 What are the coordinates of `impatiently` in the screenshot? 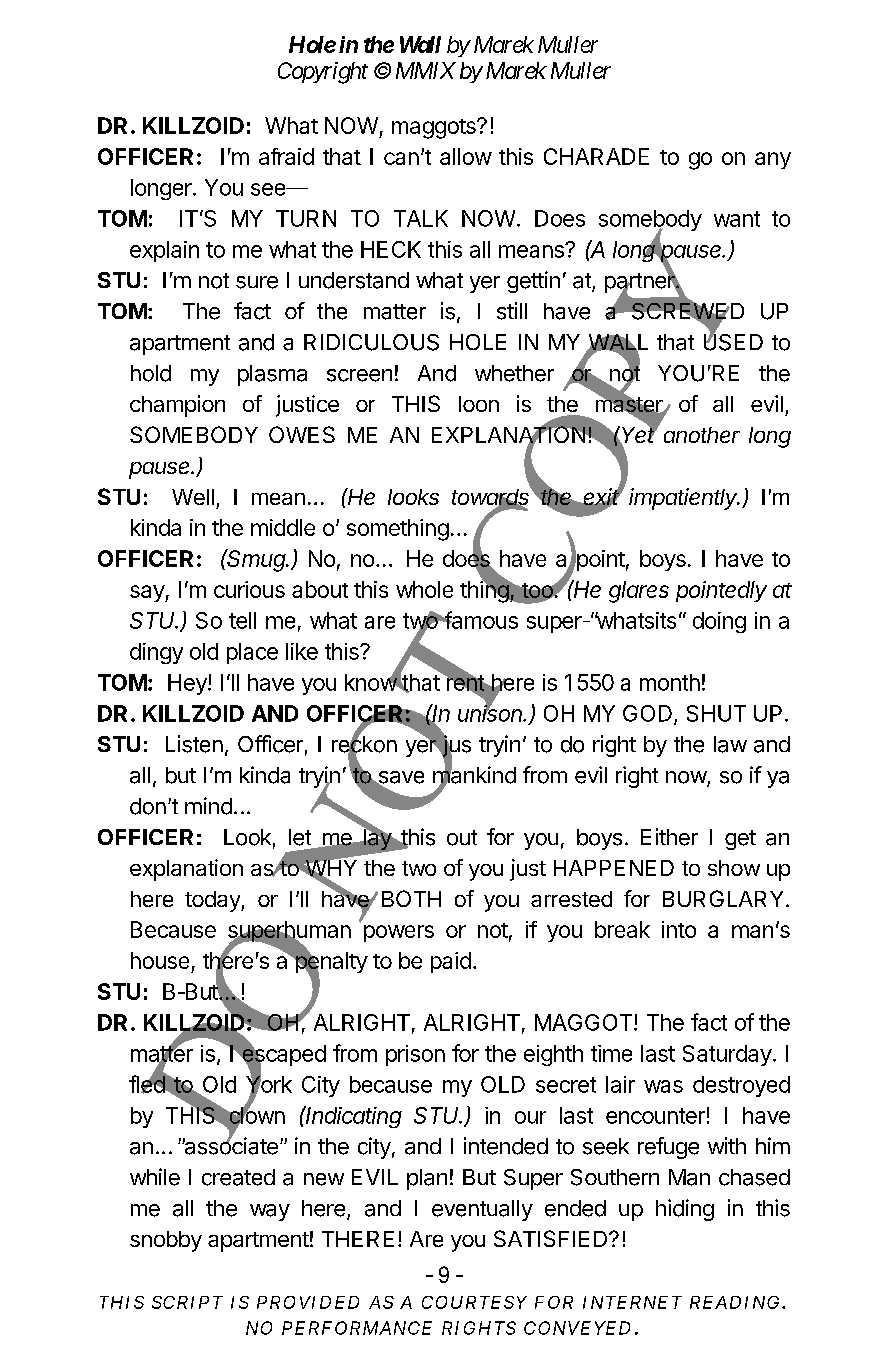 It's located at (684, 499).
